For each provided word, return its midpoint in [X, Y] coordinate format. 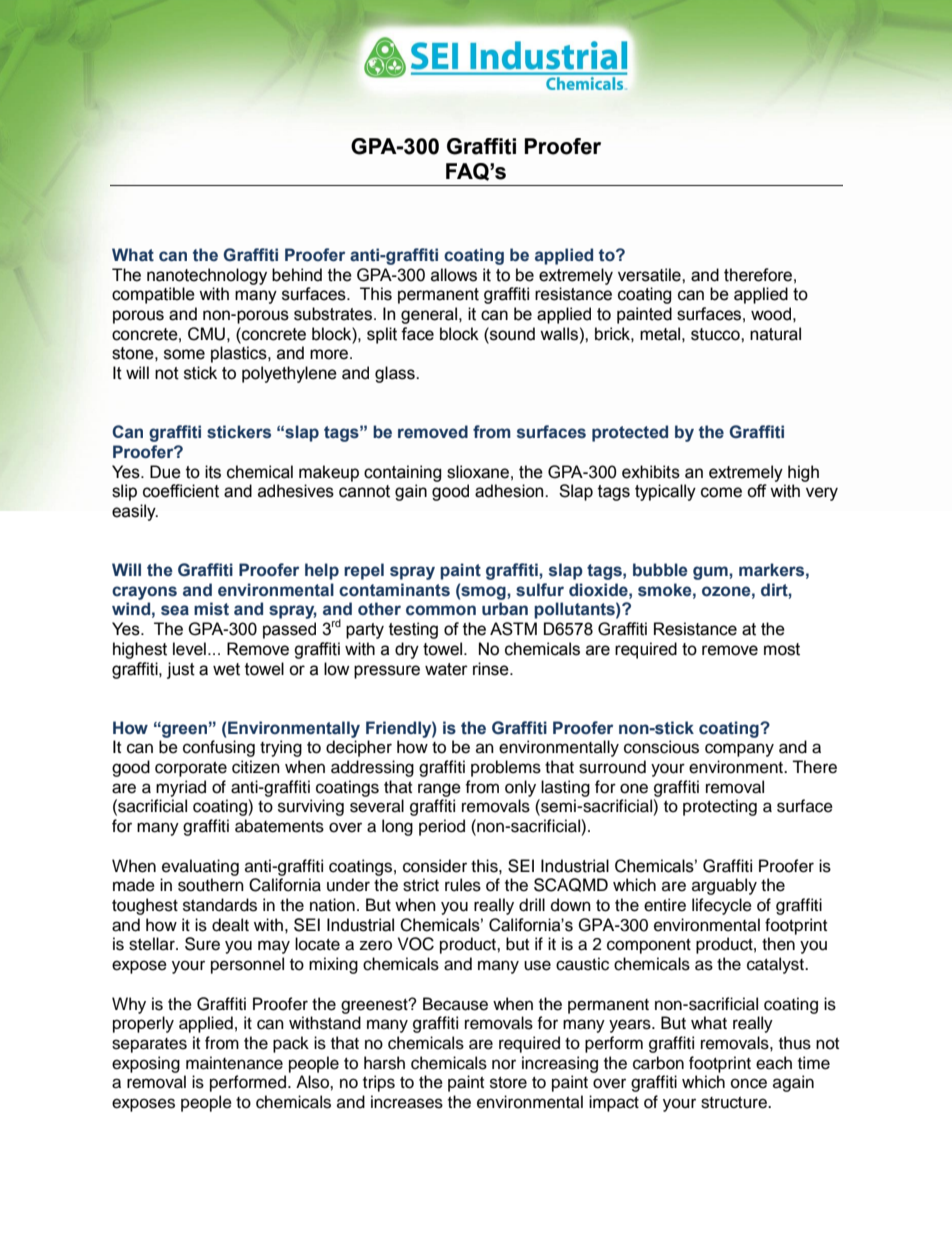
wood [771, 314]
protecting [720, 807]
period [442, 827]
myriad [181, 788]
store [508, 1083]
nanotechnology [207, 276]
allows [454, 275]
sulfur [540, 590]
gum [711, 573]
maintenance [234, 1063]
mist [211, 609]
